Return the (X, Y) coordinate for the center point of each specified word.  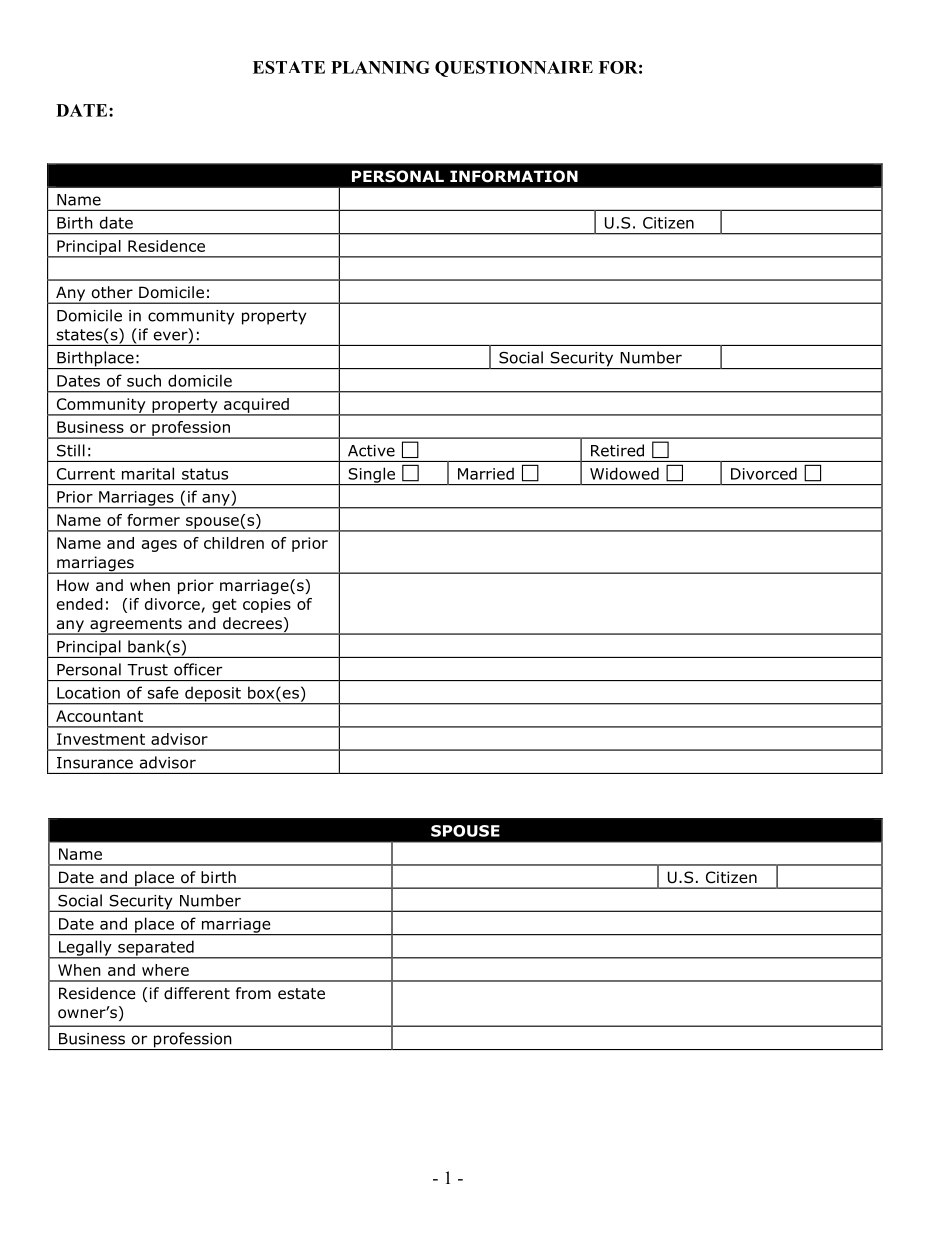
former (153, 520)
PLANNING (380, 67)
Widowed (624, 473)
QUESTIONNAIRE (514, 69)
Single (372, 476)
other (112, 292)
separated (156, 949)
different (197, 993)
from (253, 993)
